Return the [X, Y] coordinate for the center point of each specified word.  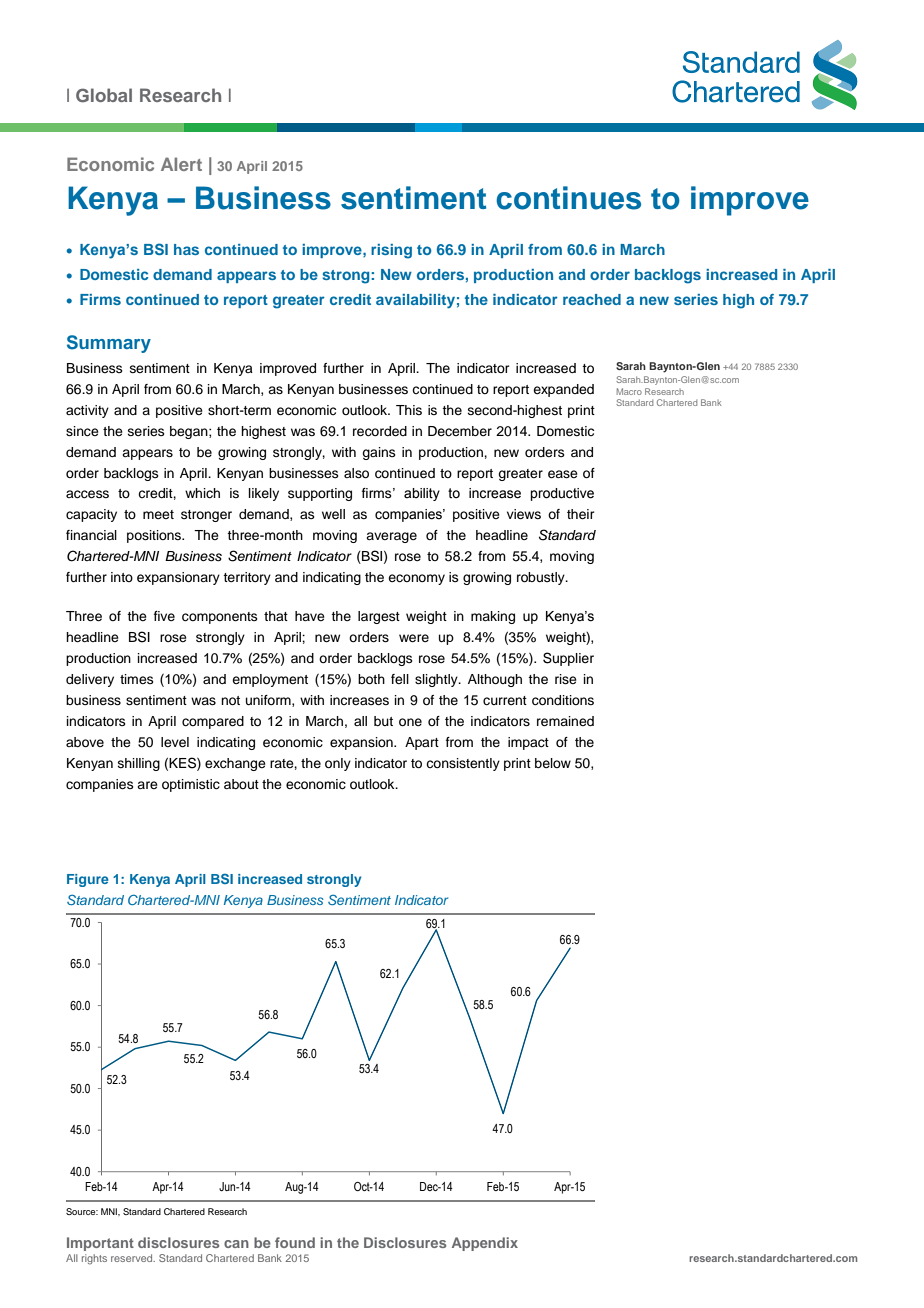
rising [391, 251]
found [295, 1242]
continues [568, 198]
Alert [181, 164]
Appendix [485, 1244]
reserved [133, 1258]
